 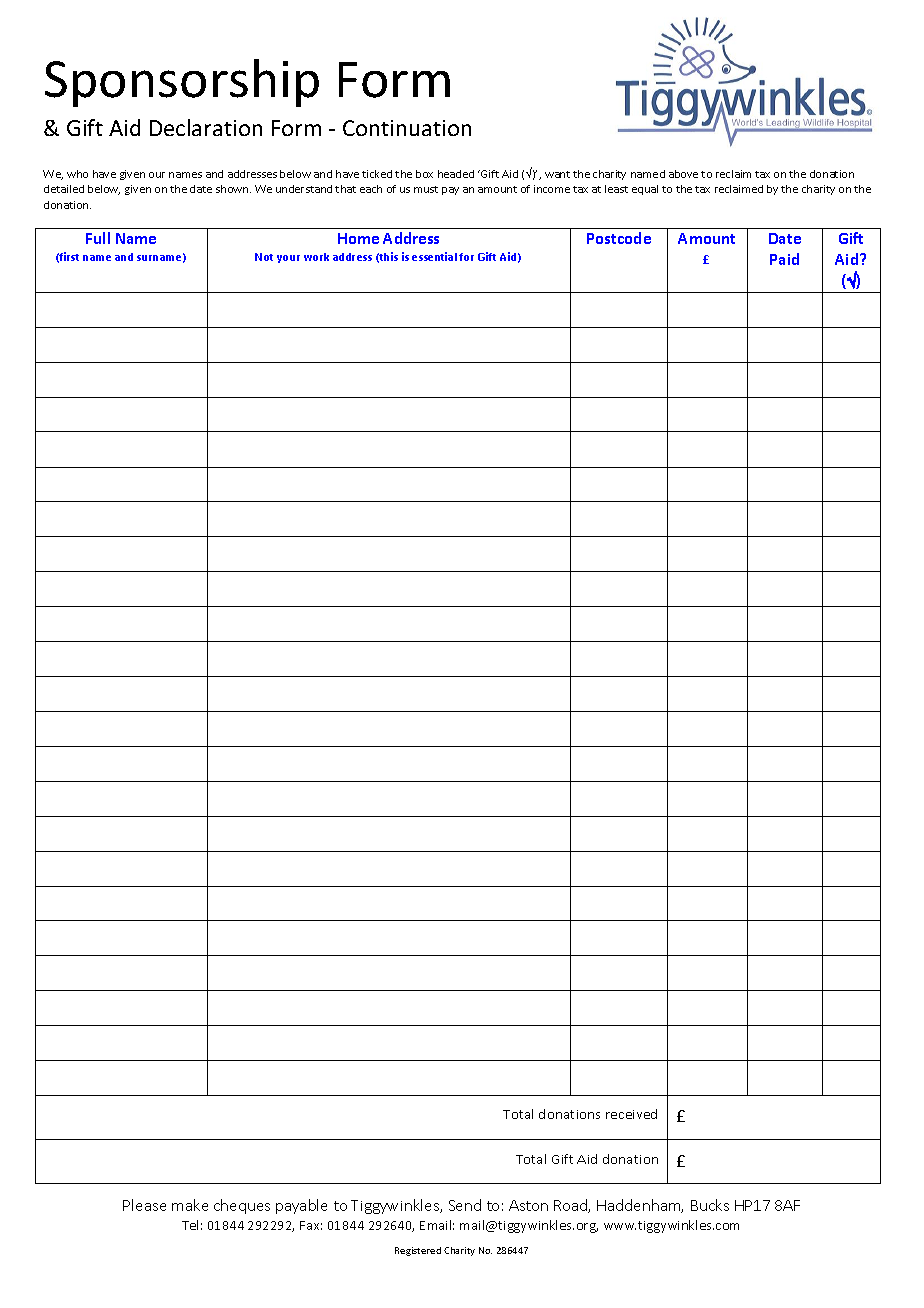 I want to click on above, so click(x=683, y=174).
